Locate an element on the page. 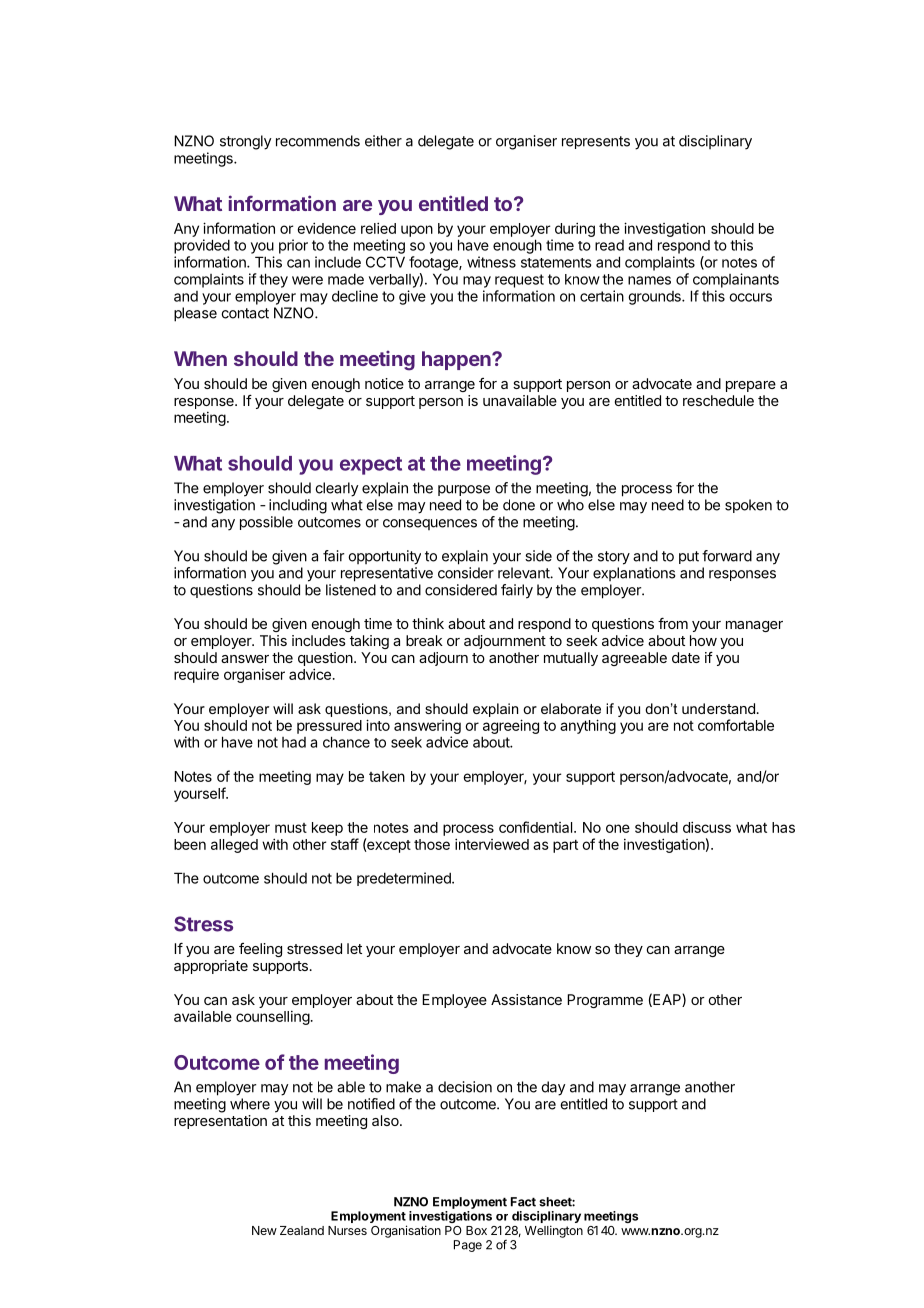 The height and width of the page is (1308, 924). Box is located at coordinates (476, 1230).
